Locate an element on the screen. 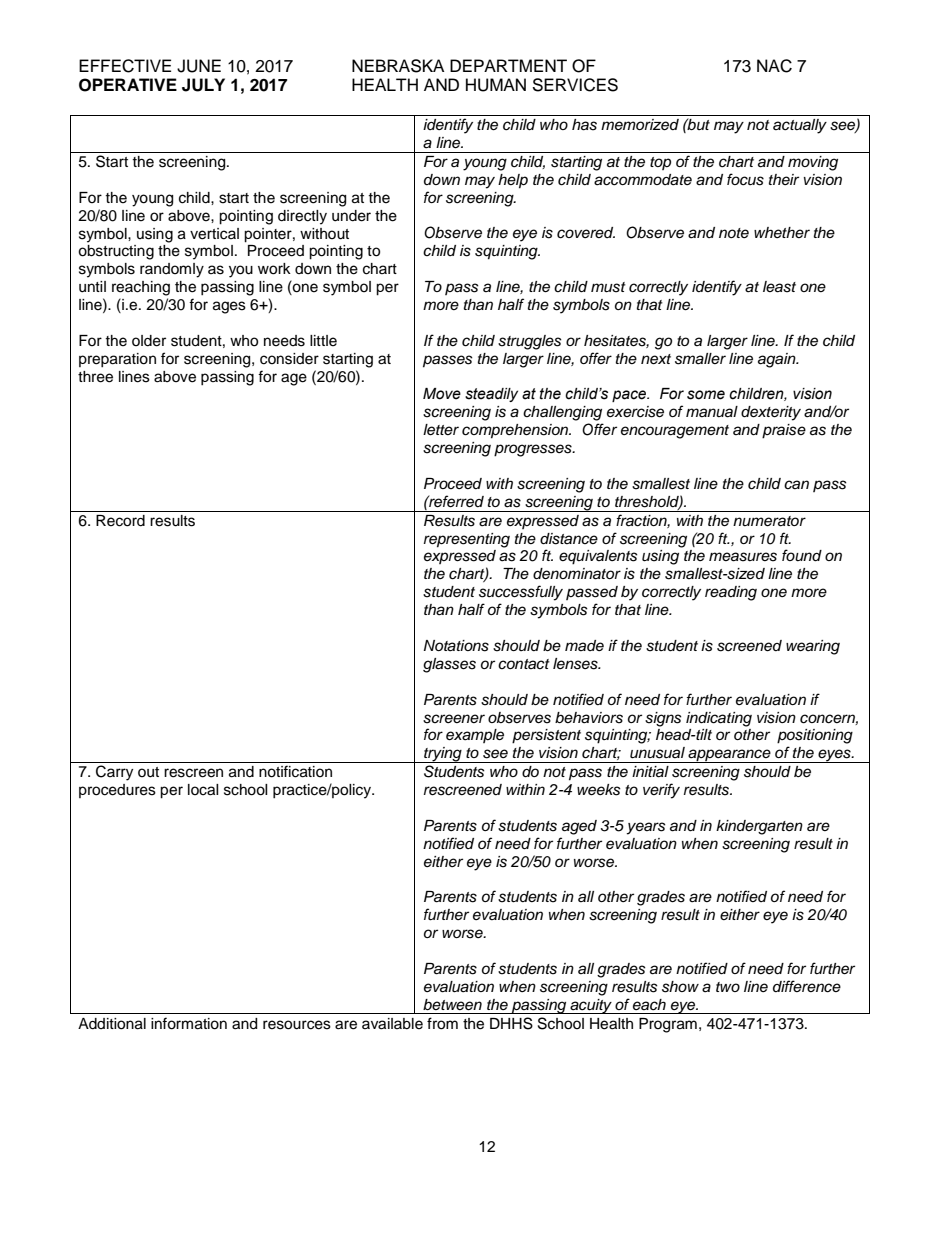  Move is located at coordinates (442, 394).
